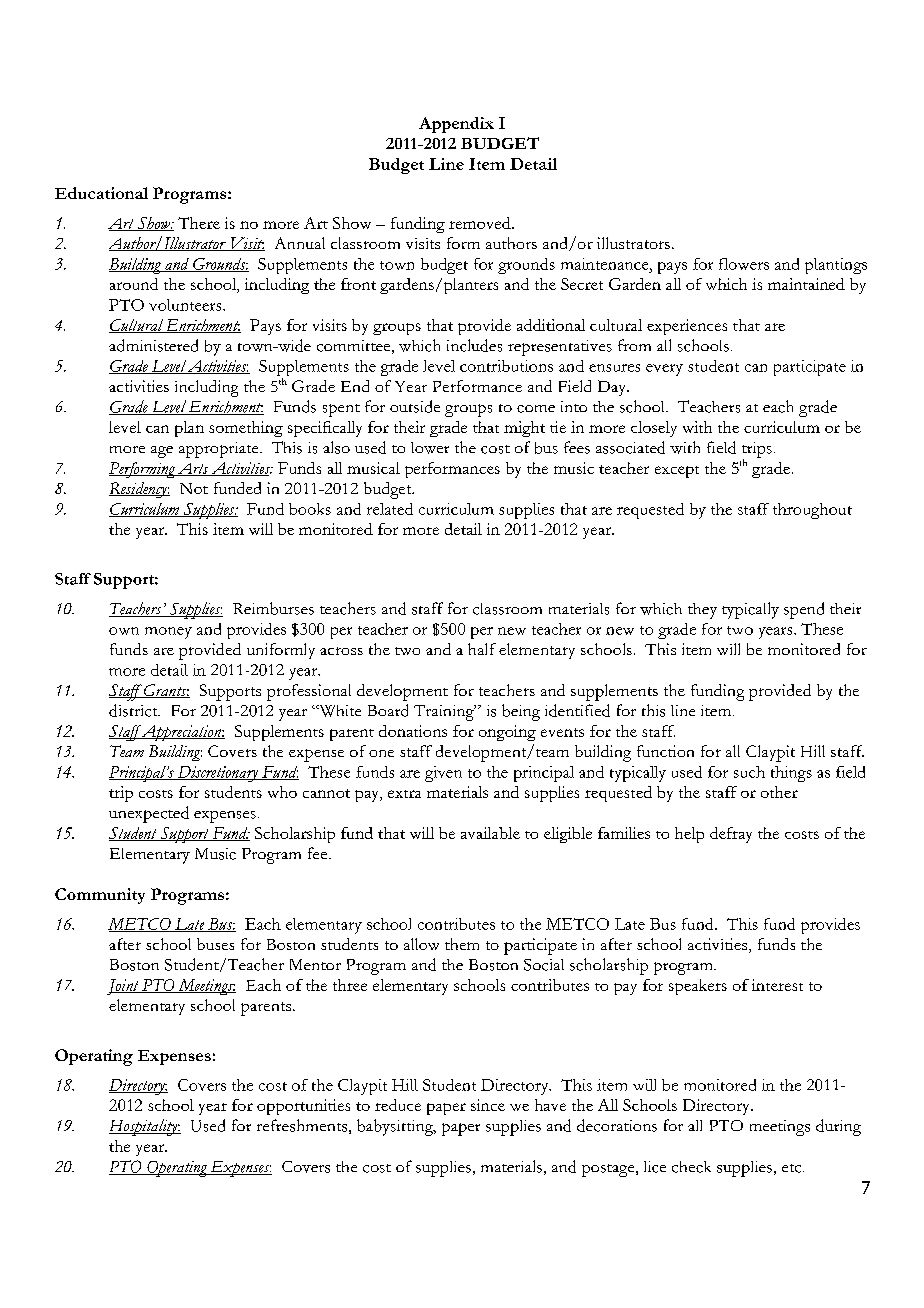  What do you see at coordinates (482, 649) in the screenshot?
I see `half` at bounding box center [482, 649].
